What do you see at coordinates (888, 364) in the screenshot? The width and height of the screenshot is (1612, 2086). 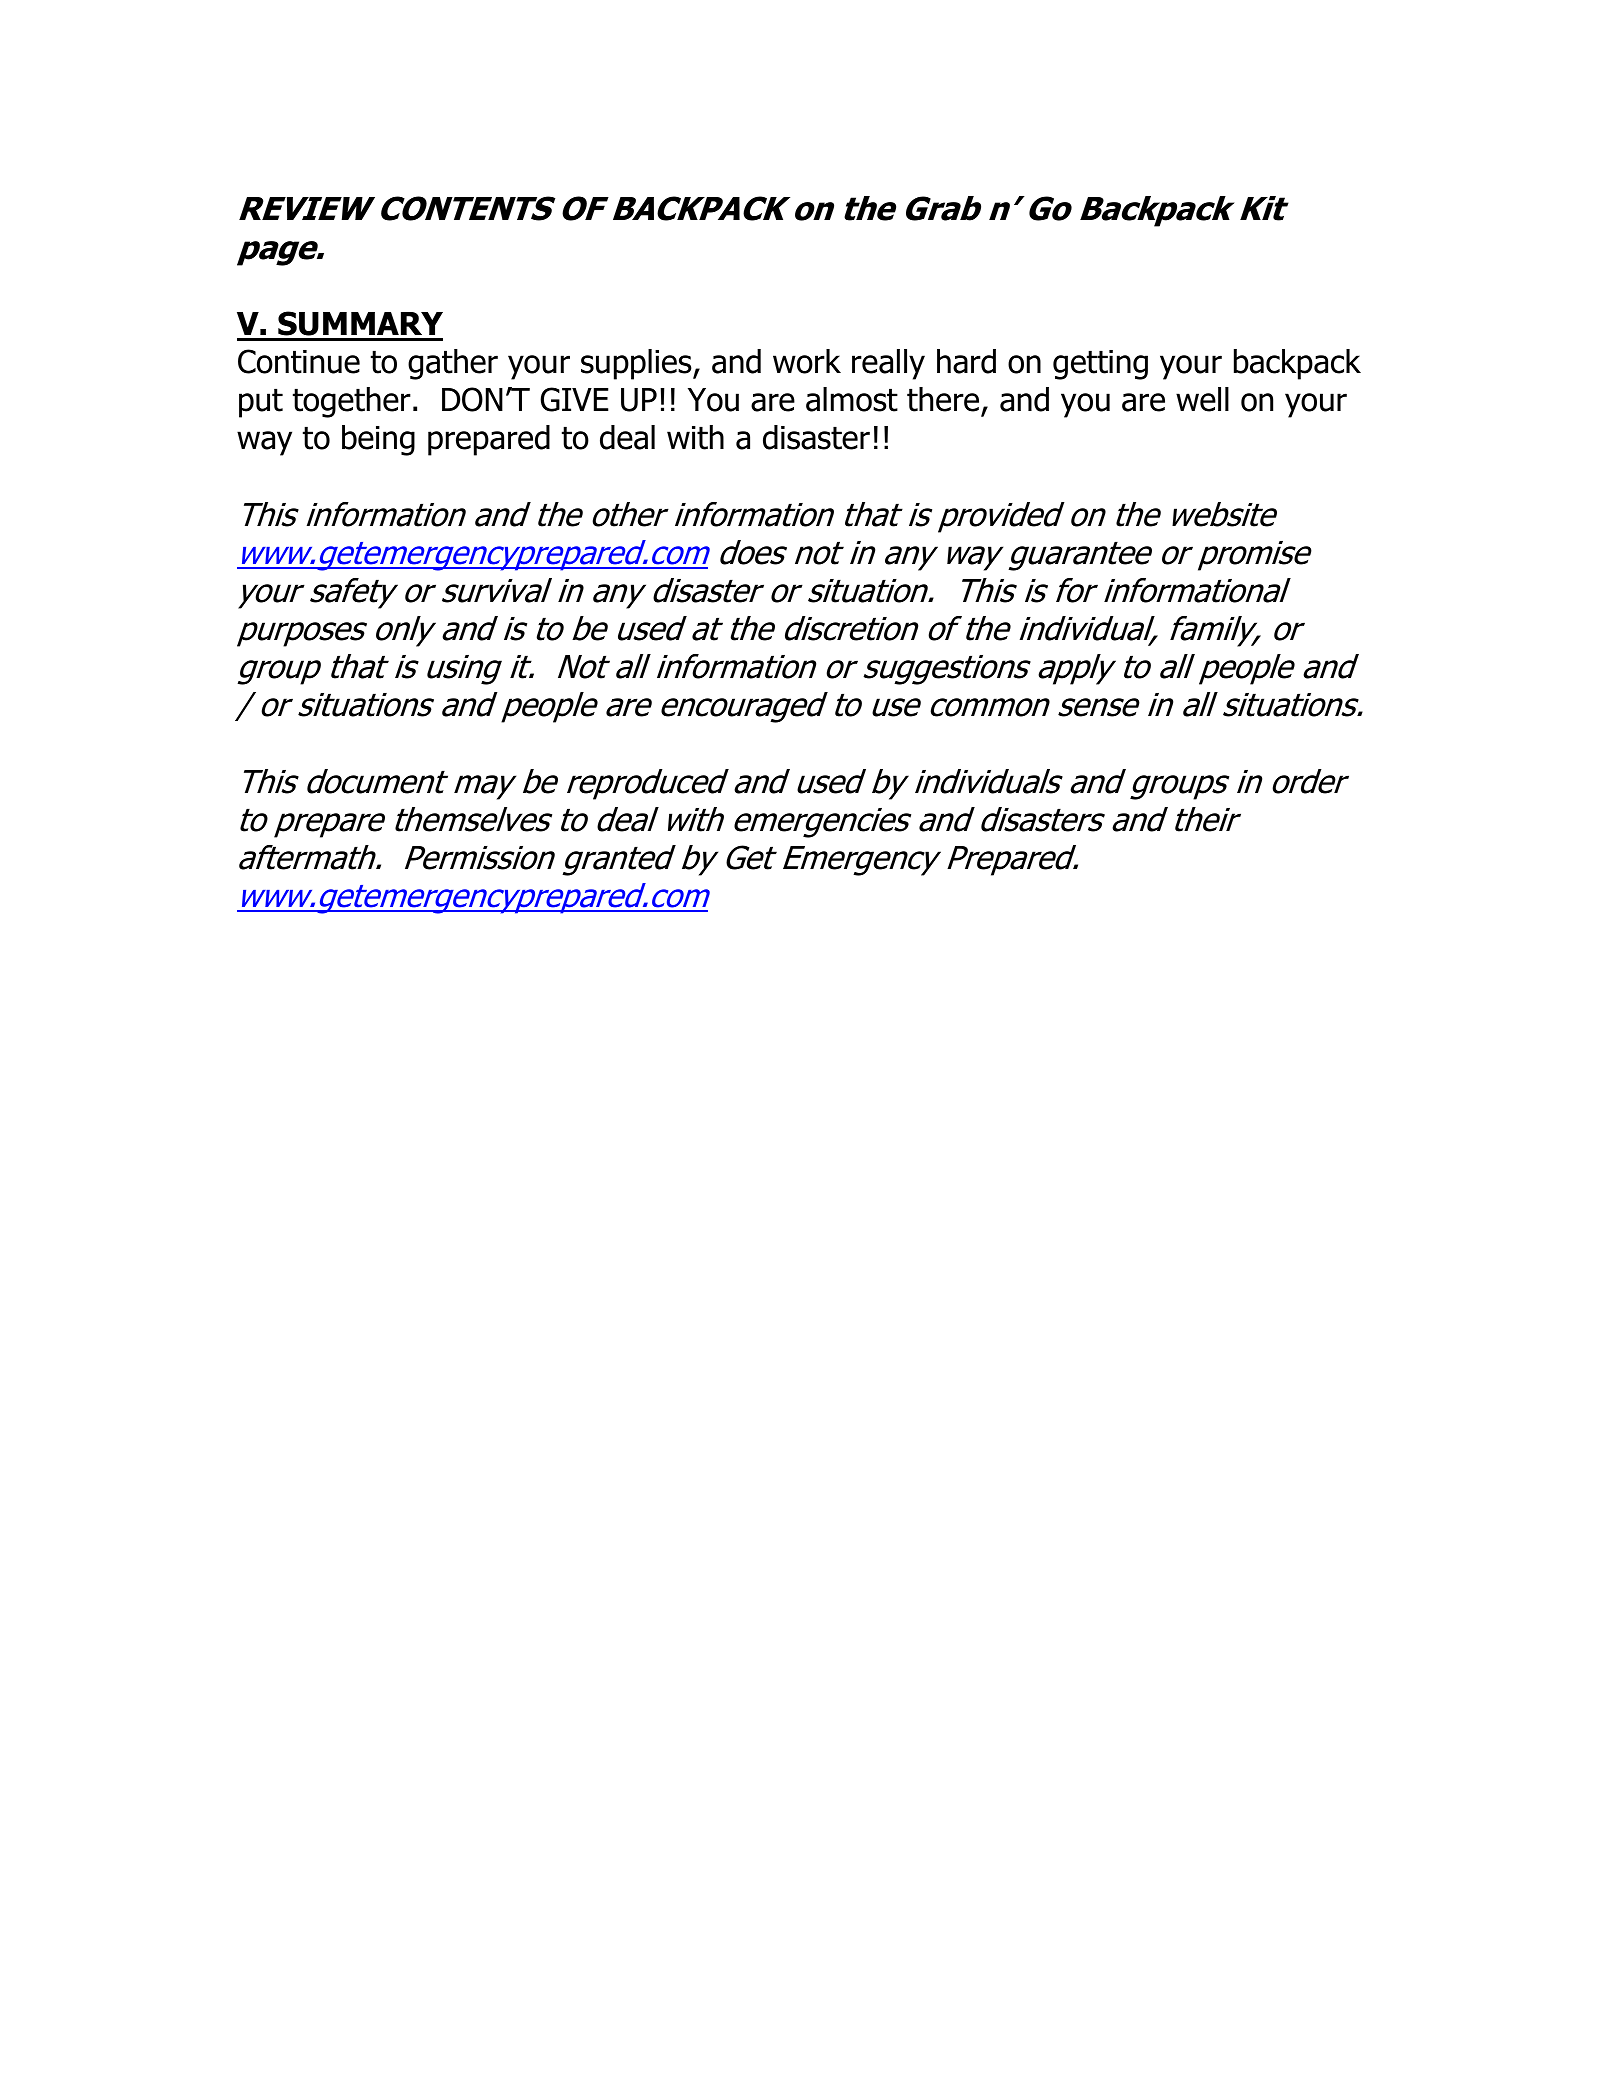 I see `really` at bounding box center [888, 364].
